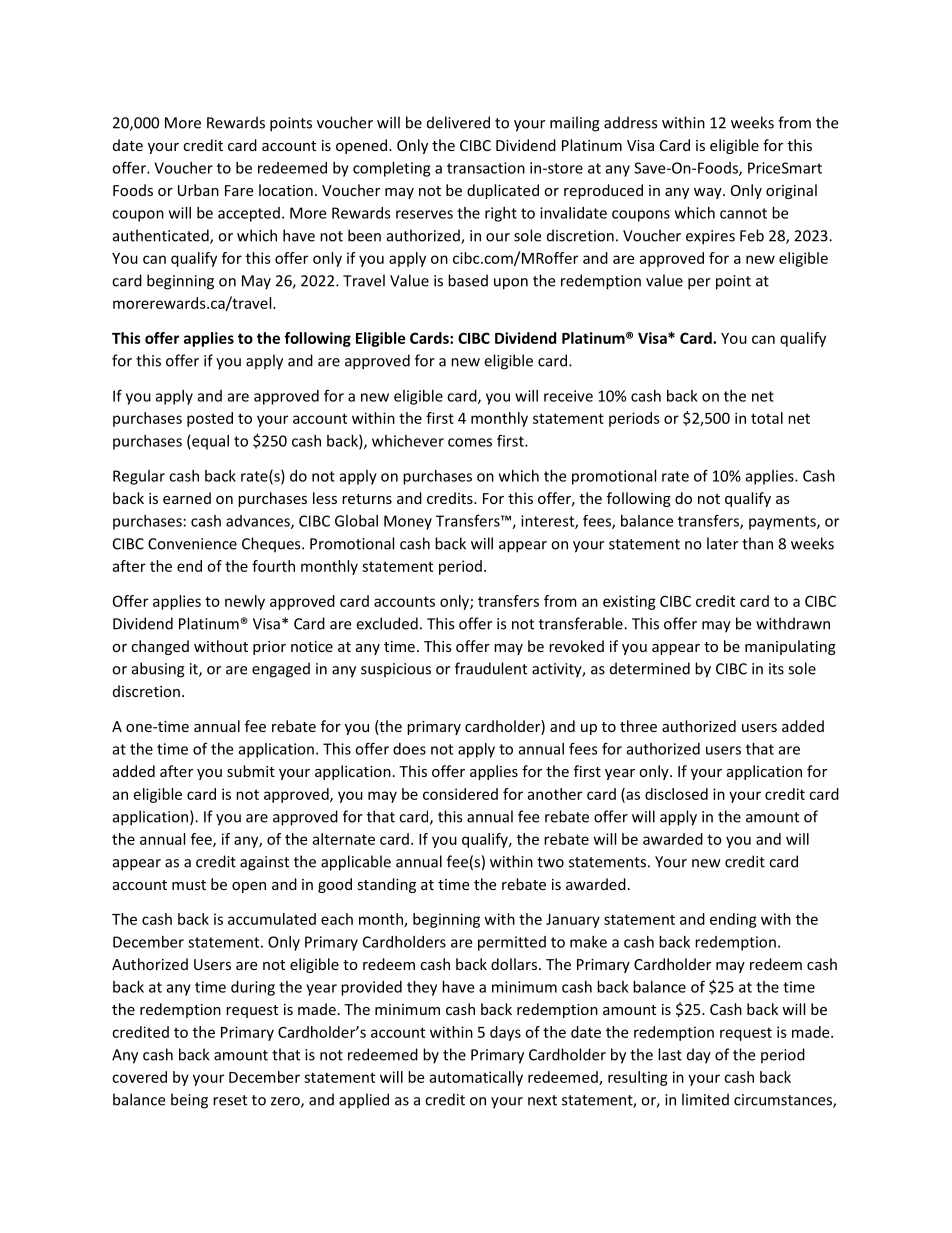 The image size is (952, 1233). Describe the element at coordinates (198, 190) in the page. I see `Urban` at that location.
